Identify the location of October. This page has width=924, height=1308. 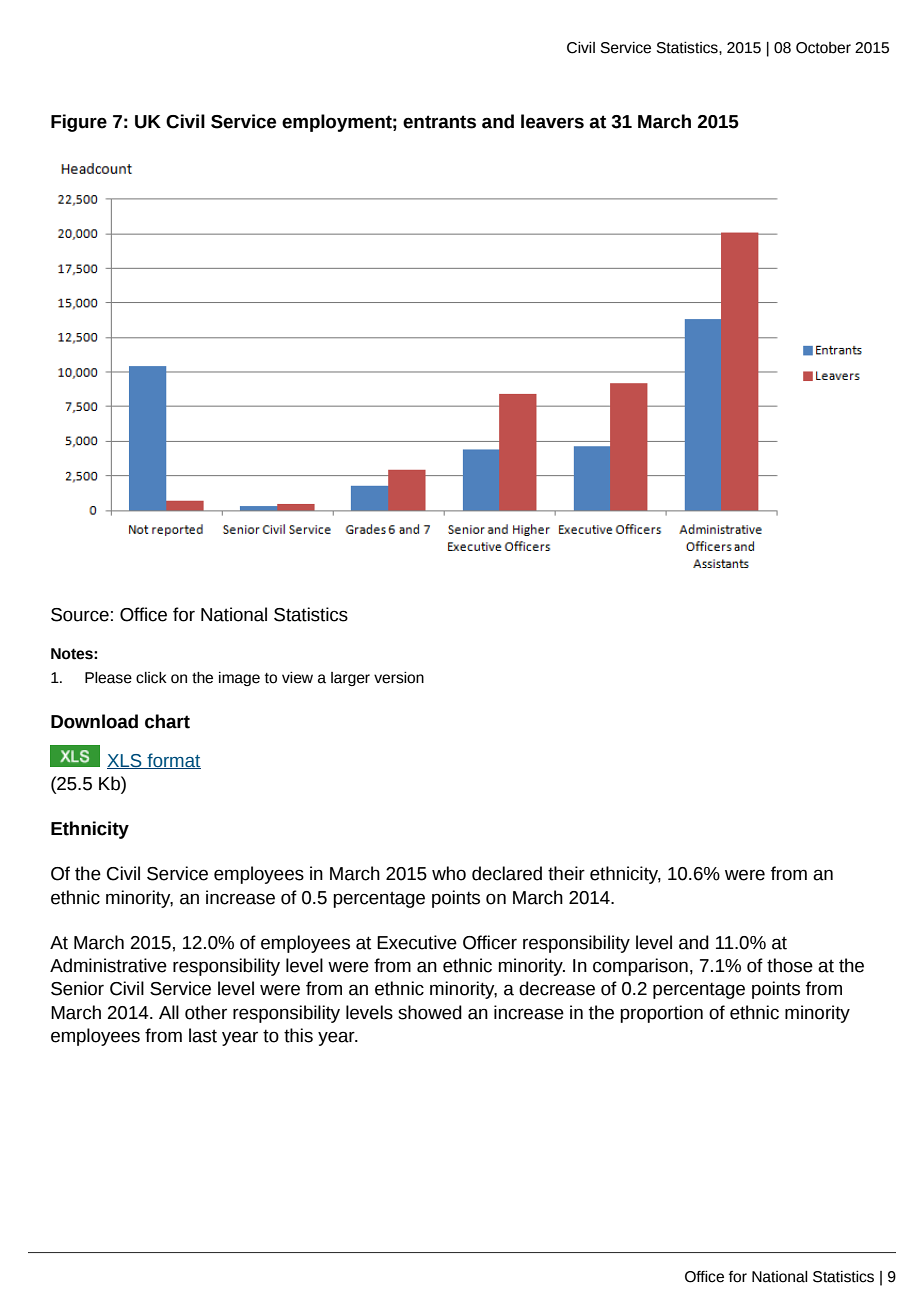
(823, 48).
